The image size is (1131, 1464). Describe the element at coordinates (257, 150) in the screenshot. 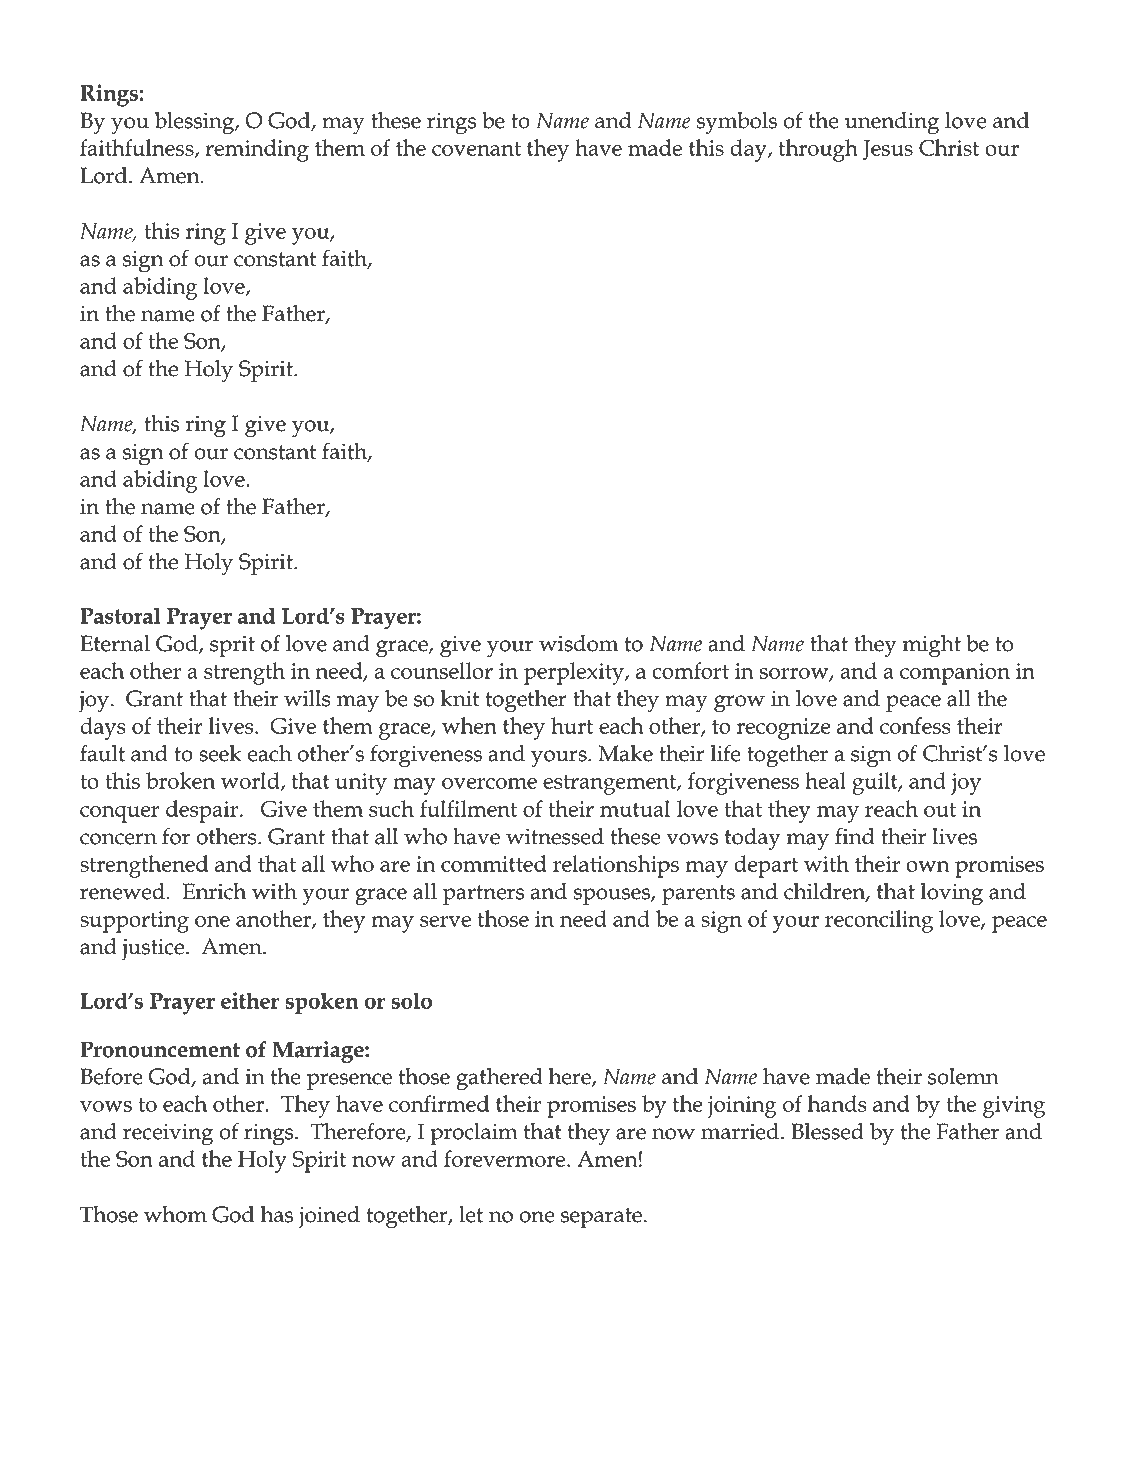

I see `reminding` at that location.
